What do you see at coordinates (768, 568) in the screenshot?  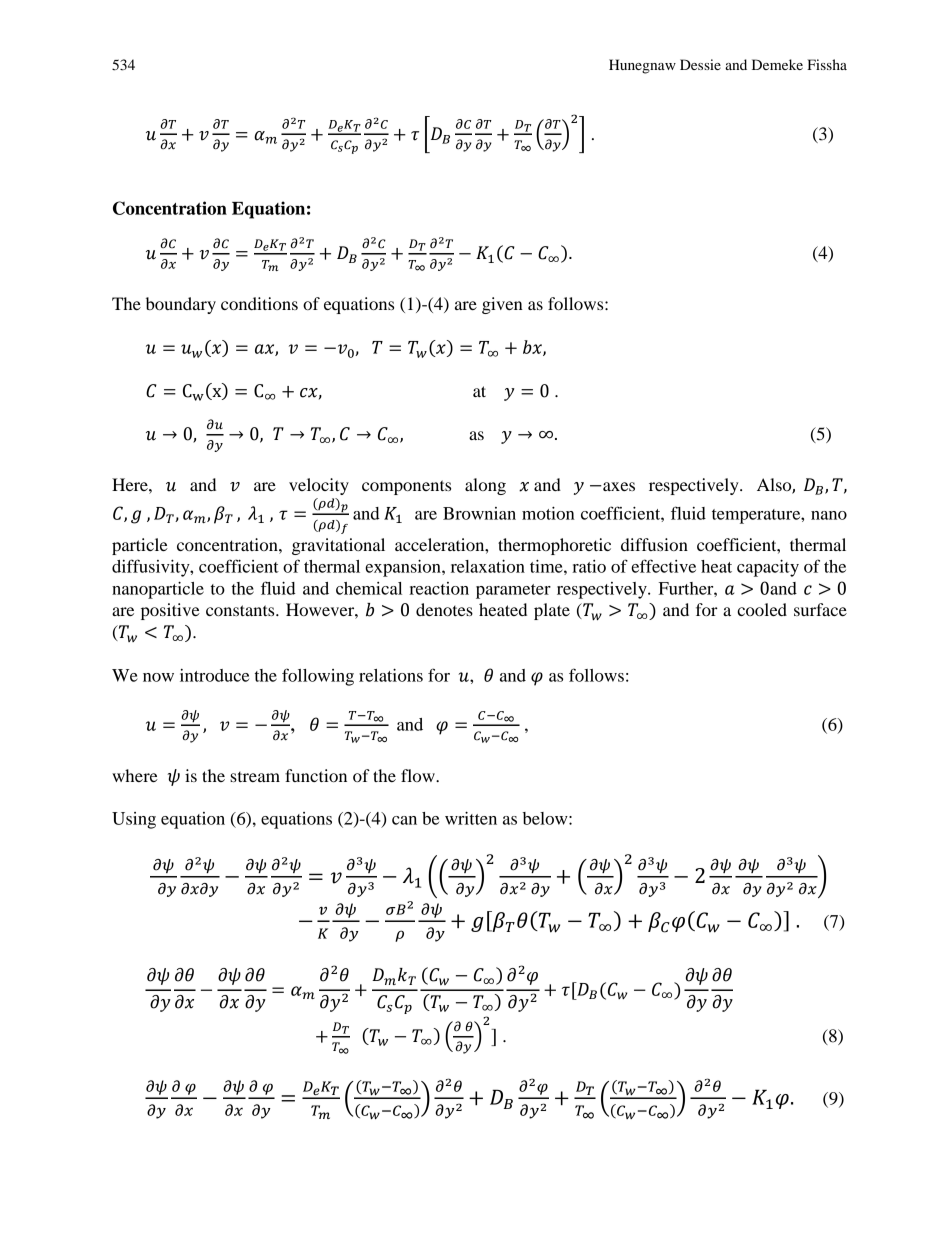 I see `capacity` at bounding box center [768, 568].
